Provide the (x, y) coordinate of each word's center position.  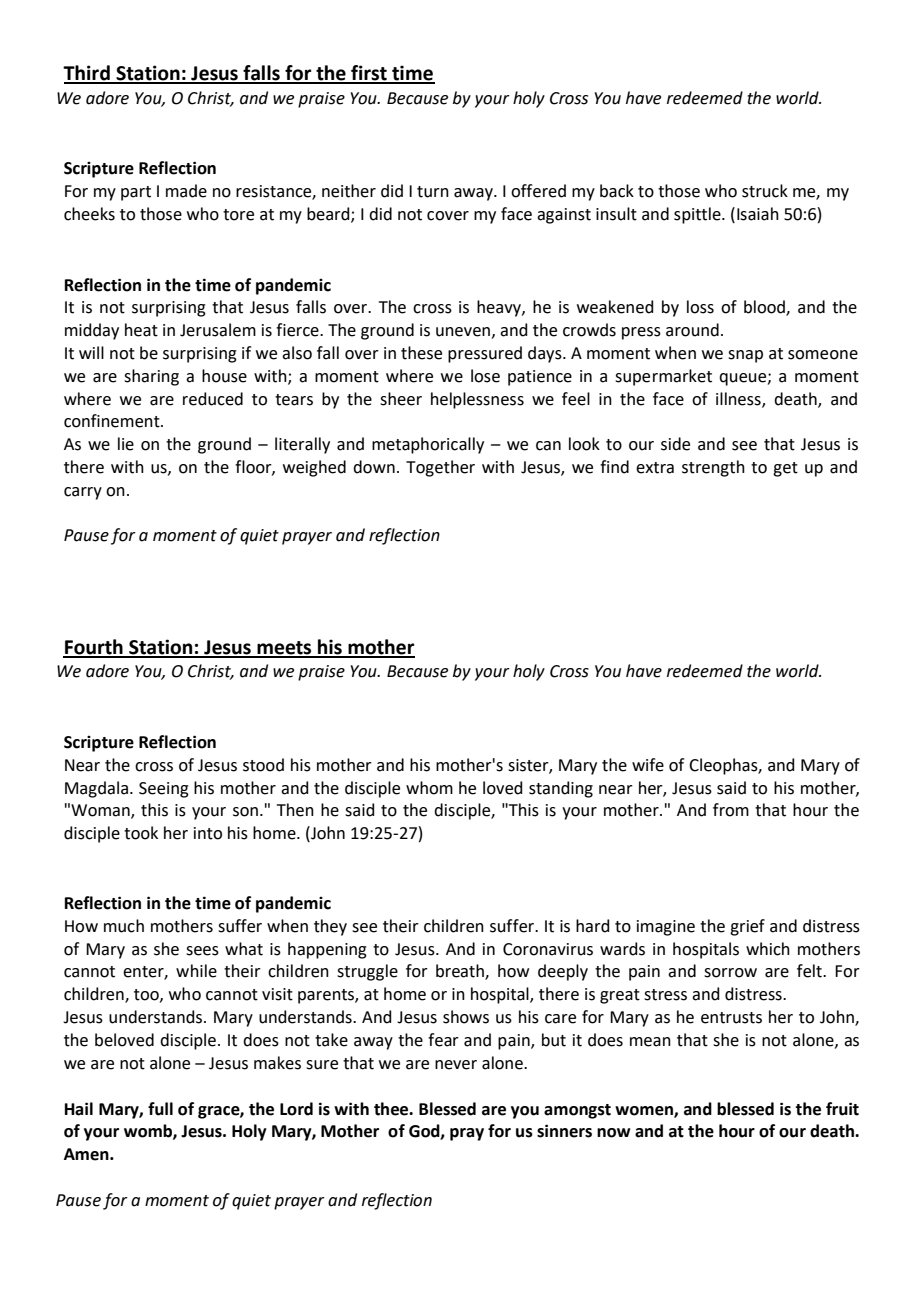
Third (87, 74)
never (456, 1065)
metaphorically (428, 445)
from (731, 810)
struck (765, 191)
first (369, 74)
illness (739, 399)
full (160, 1109)
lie (126, 444)
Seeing (164, 790)
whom (429, 788)
